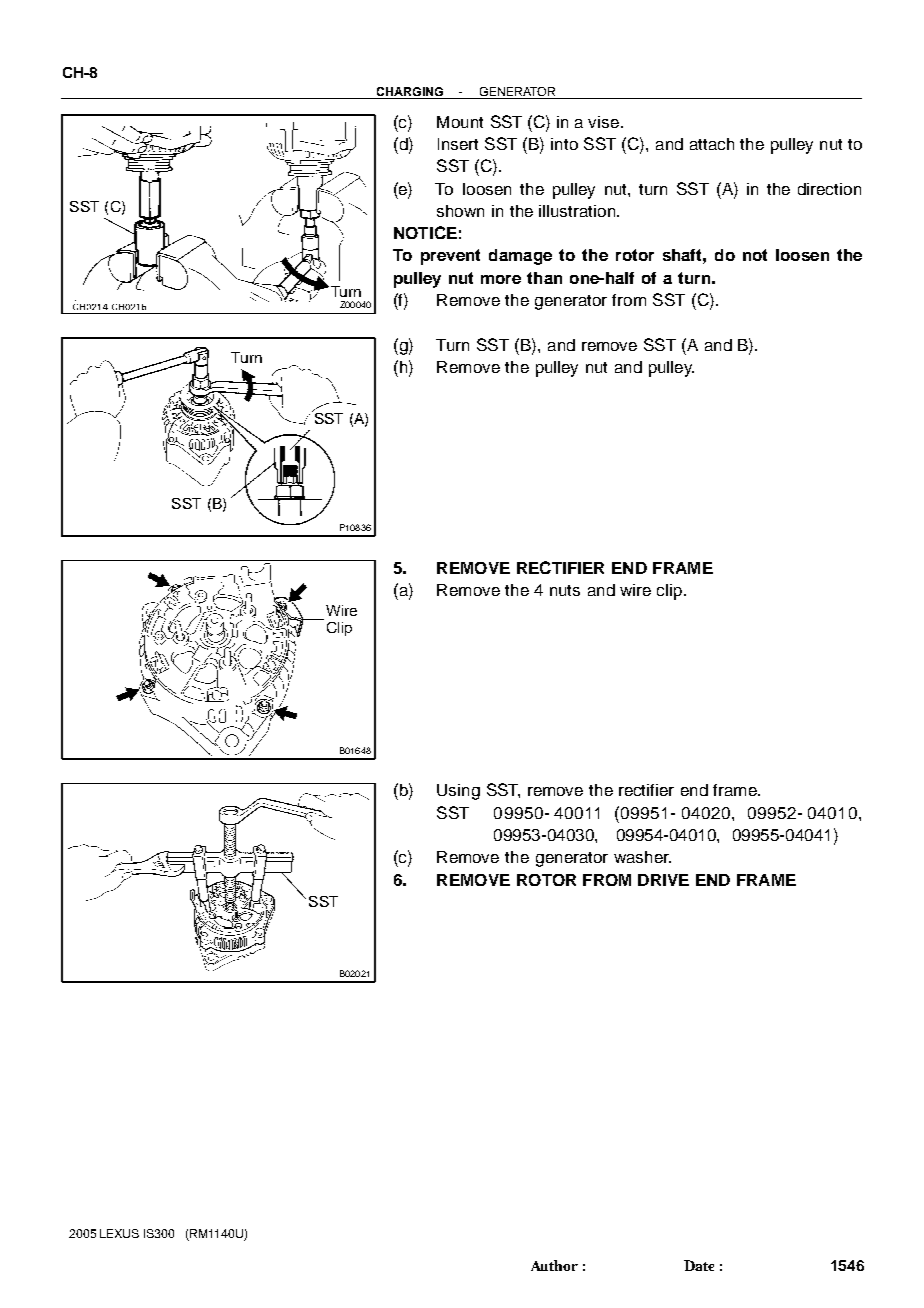 Image resolution: width=924 pixels, height=1308 pixels. I want to click on Mount, so click(460, 122).
